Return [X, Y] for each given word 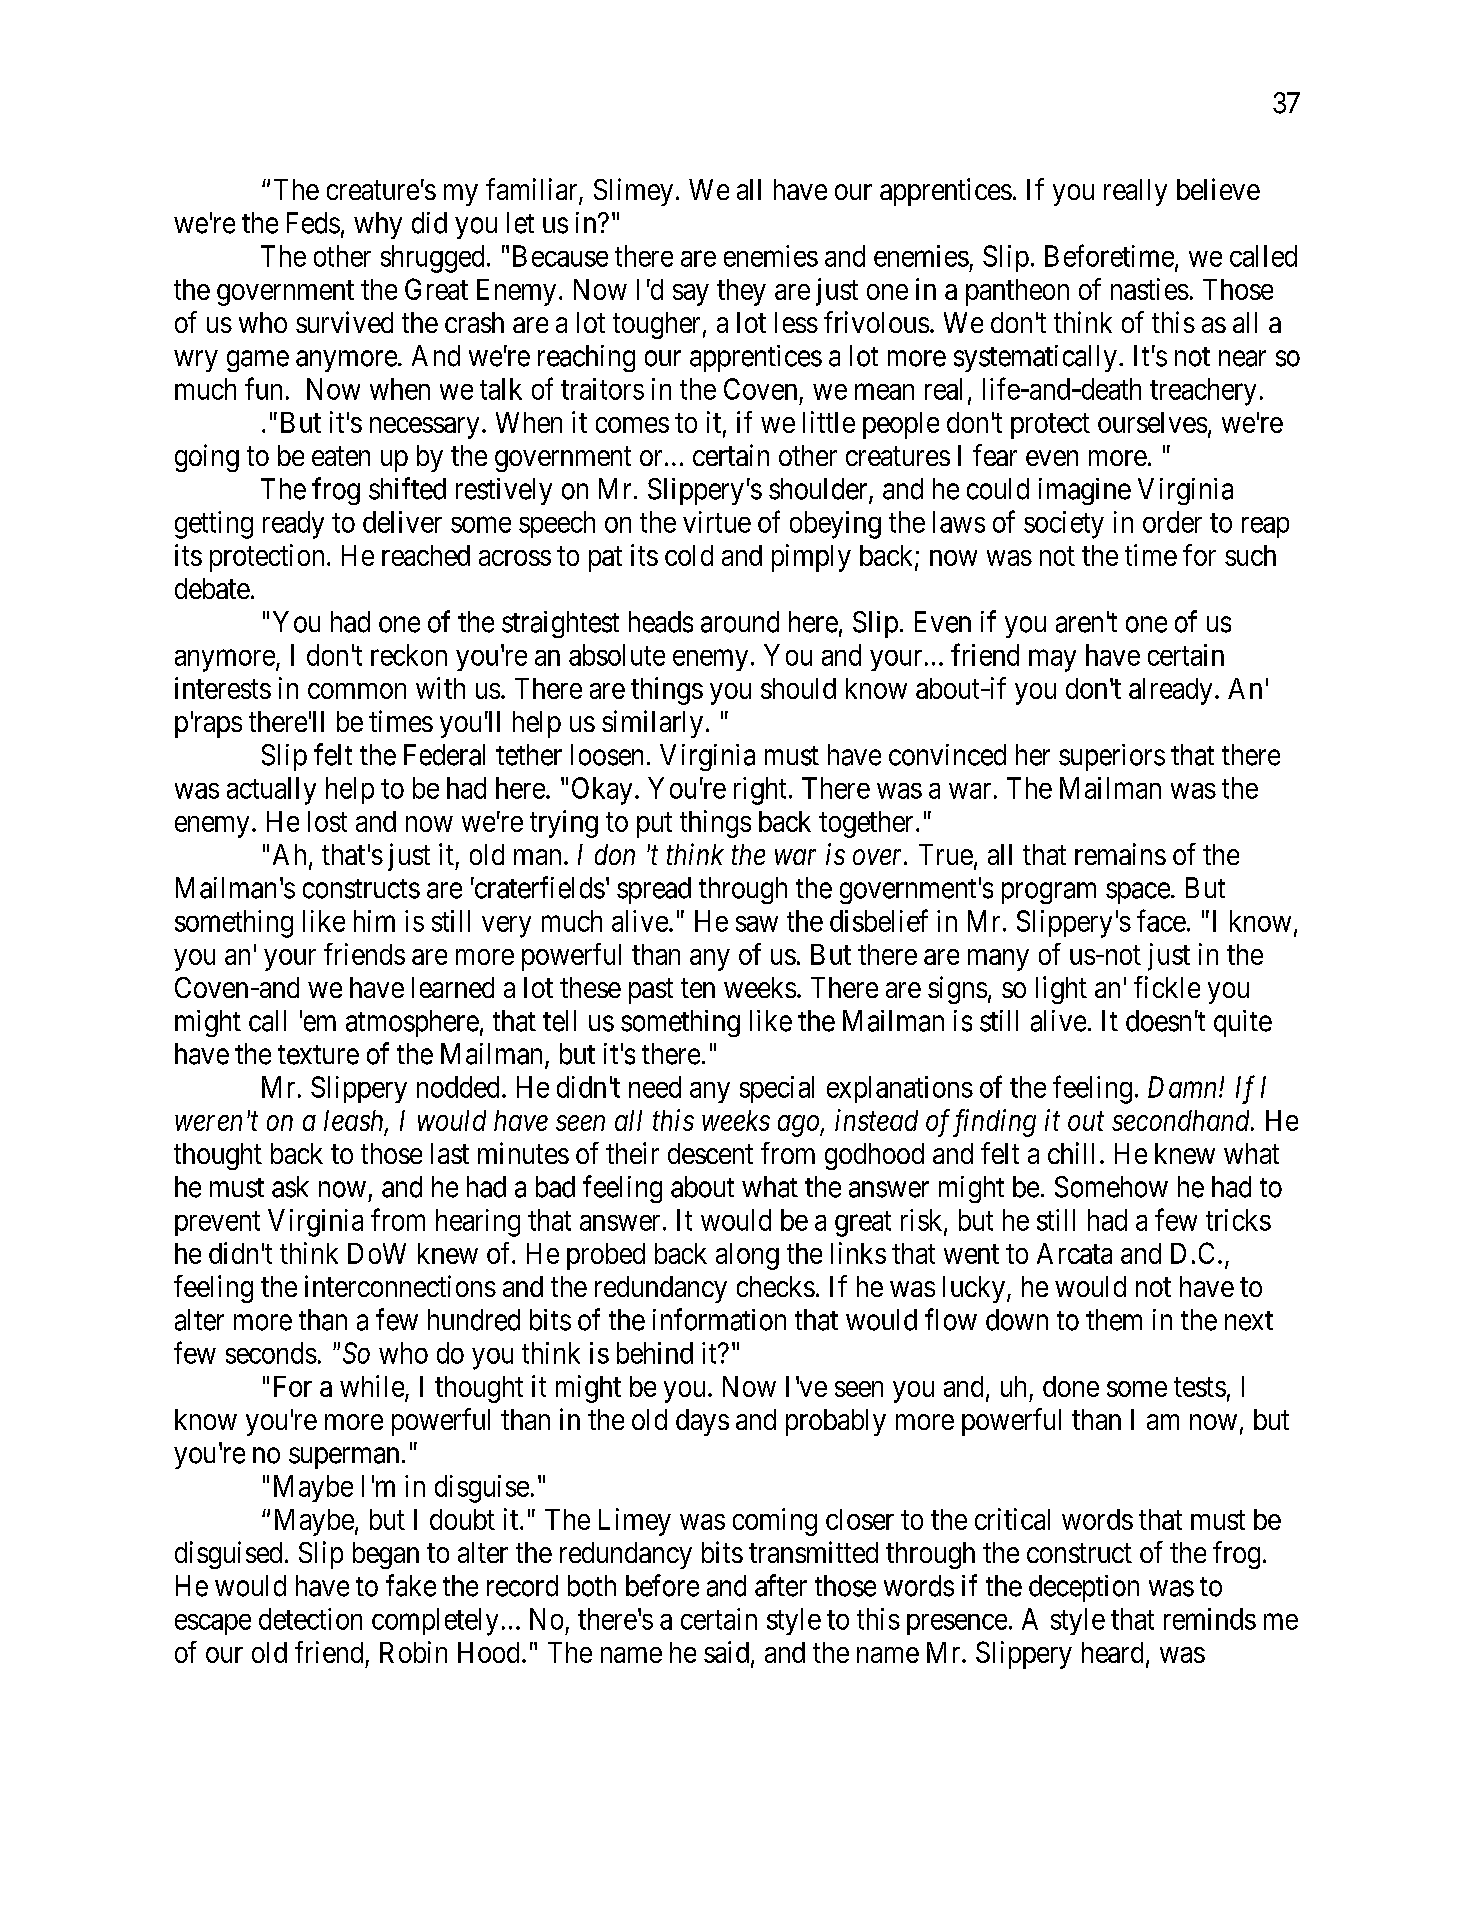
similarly [652, 724]
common [357, 691]
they [741, 292]
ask [290, 1187]
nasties [1150, 289]
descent [710, 1153]
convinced [947, 755]
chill [1071, 1153]
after [781, 1585]
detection [310, 1619]
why [378, 225]
